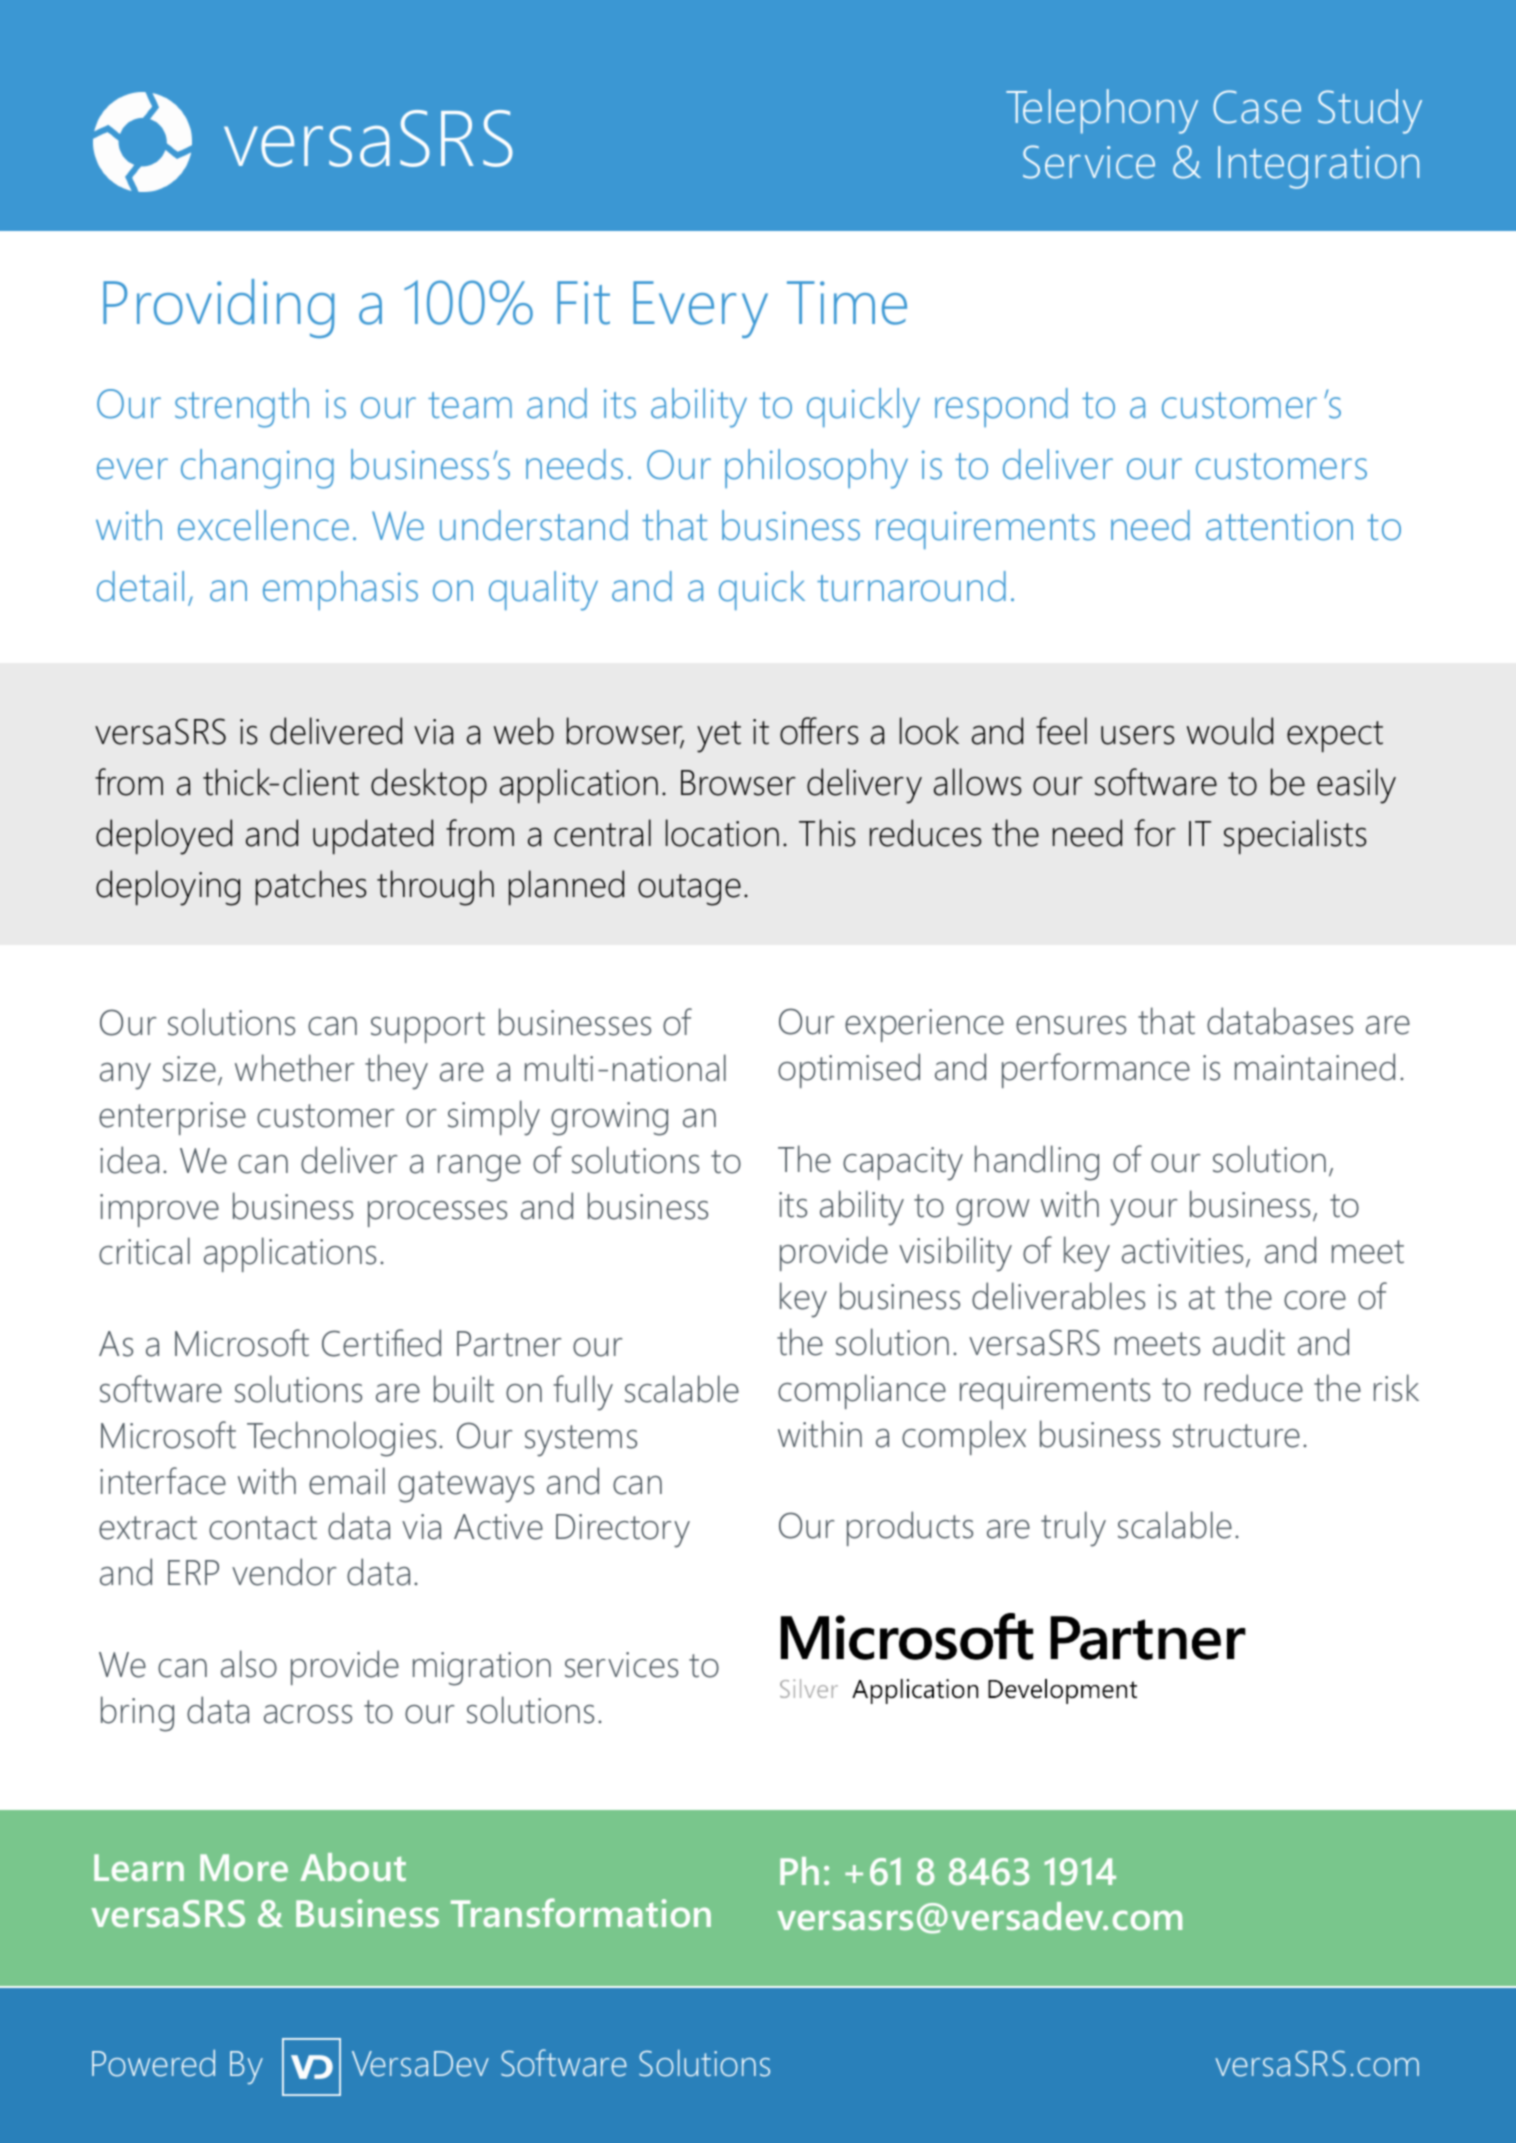  What do you see at coordinates (263, 1528) in the screenshot?
I see `contact` at bounding box center [263, 1528].
